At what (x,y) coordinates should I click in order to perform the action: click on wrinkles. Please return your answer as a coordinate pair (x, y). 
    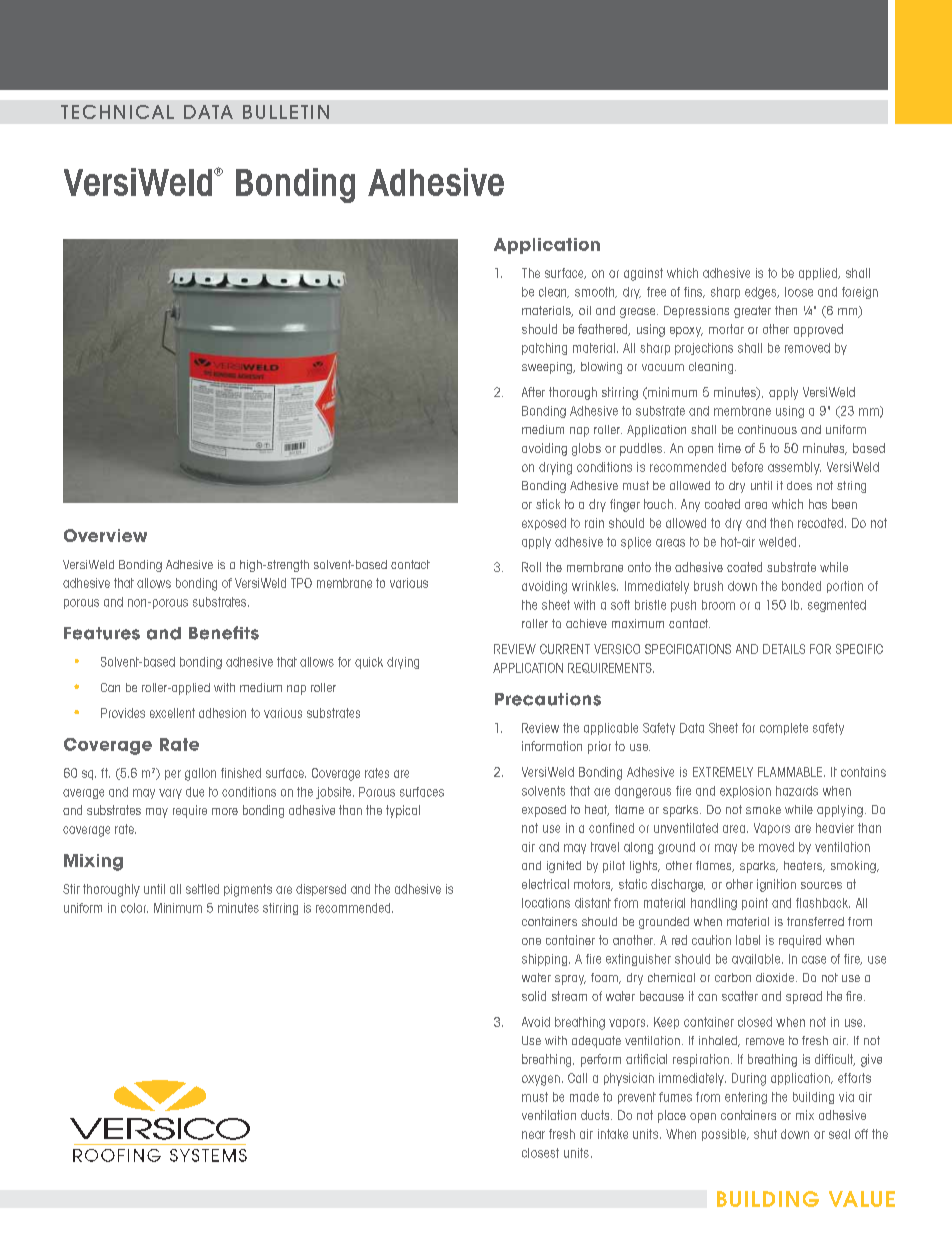
    Looking at the image, I should click on (595, 586).
